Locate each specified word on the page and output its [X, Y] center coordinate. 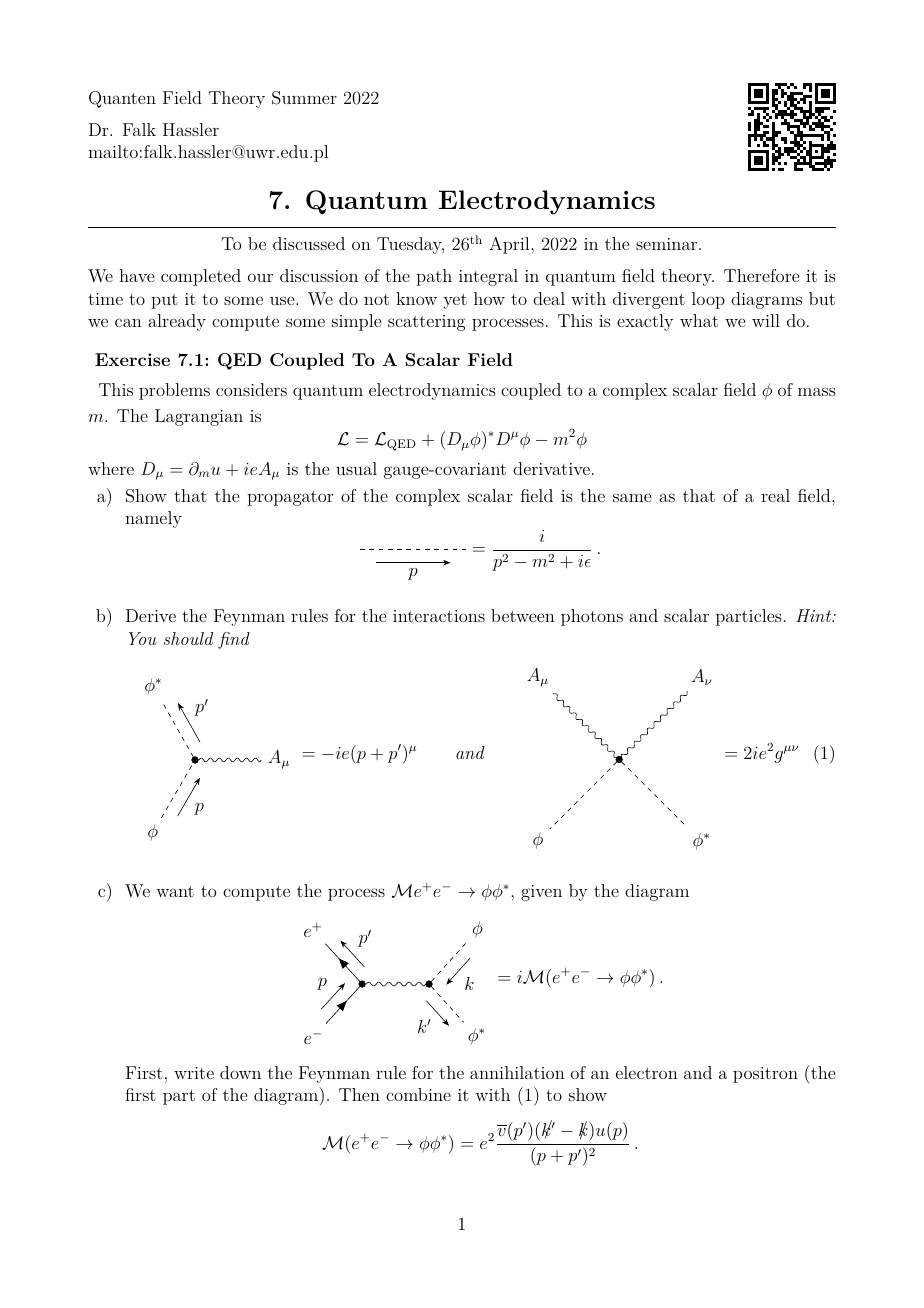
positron [765, 1075]
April [510, 245]
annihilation [517, 1072]
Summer [304, 98]
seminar [668, 244]
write [194, 1073]
